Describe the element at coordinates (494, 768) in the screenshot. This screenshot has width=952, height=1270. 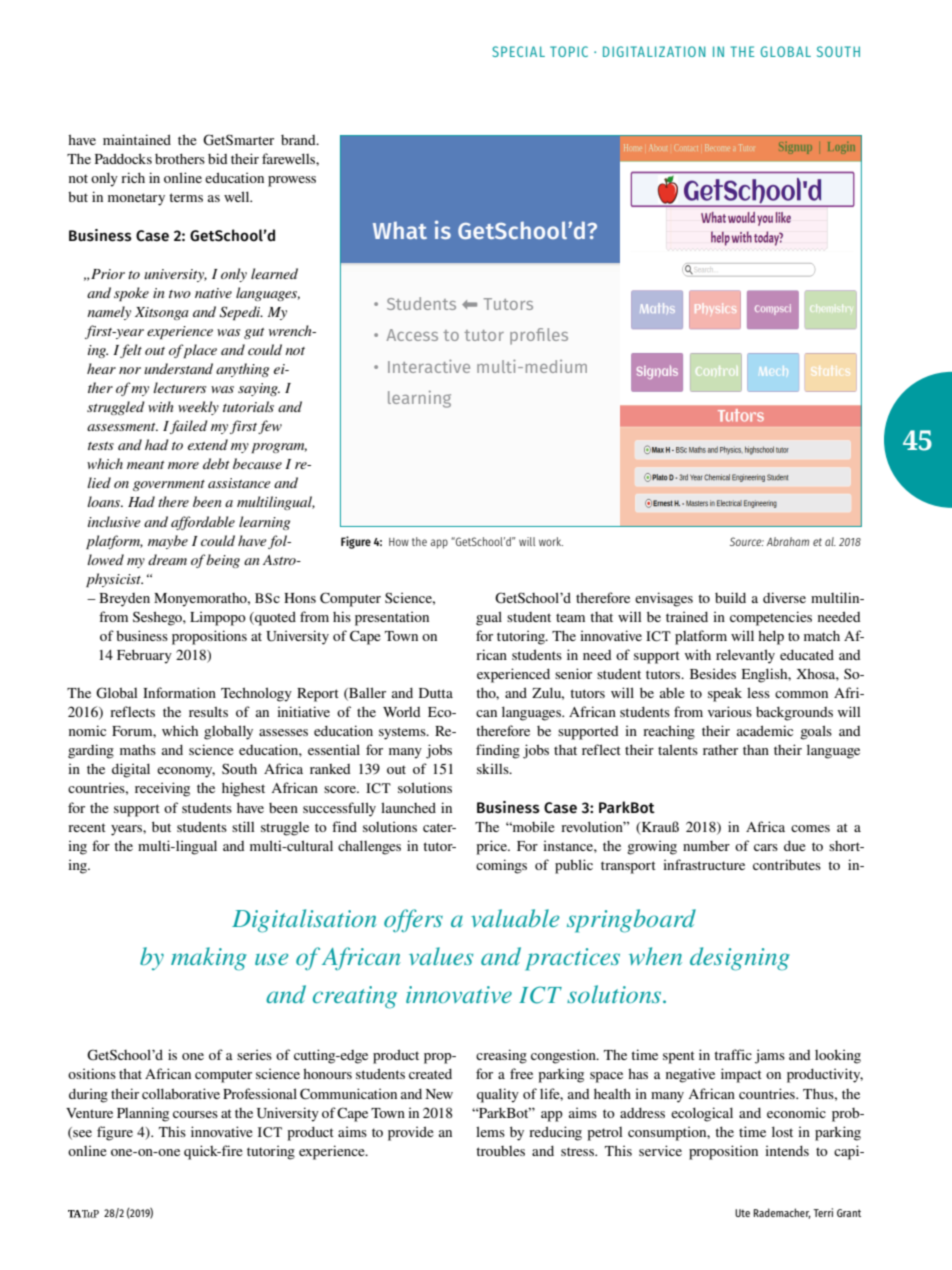
I see `skills` at that location.
